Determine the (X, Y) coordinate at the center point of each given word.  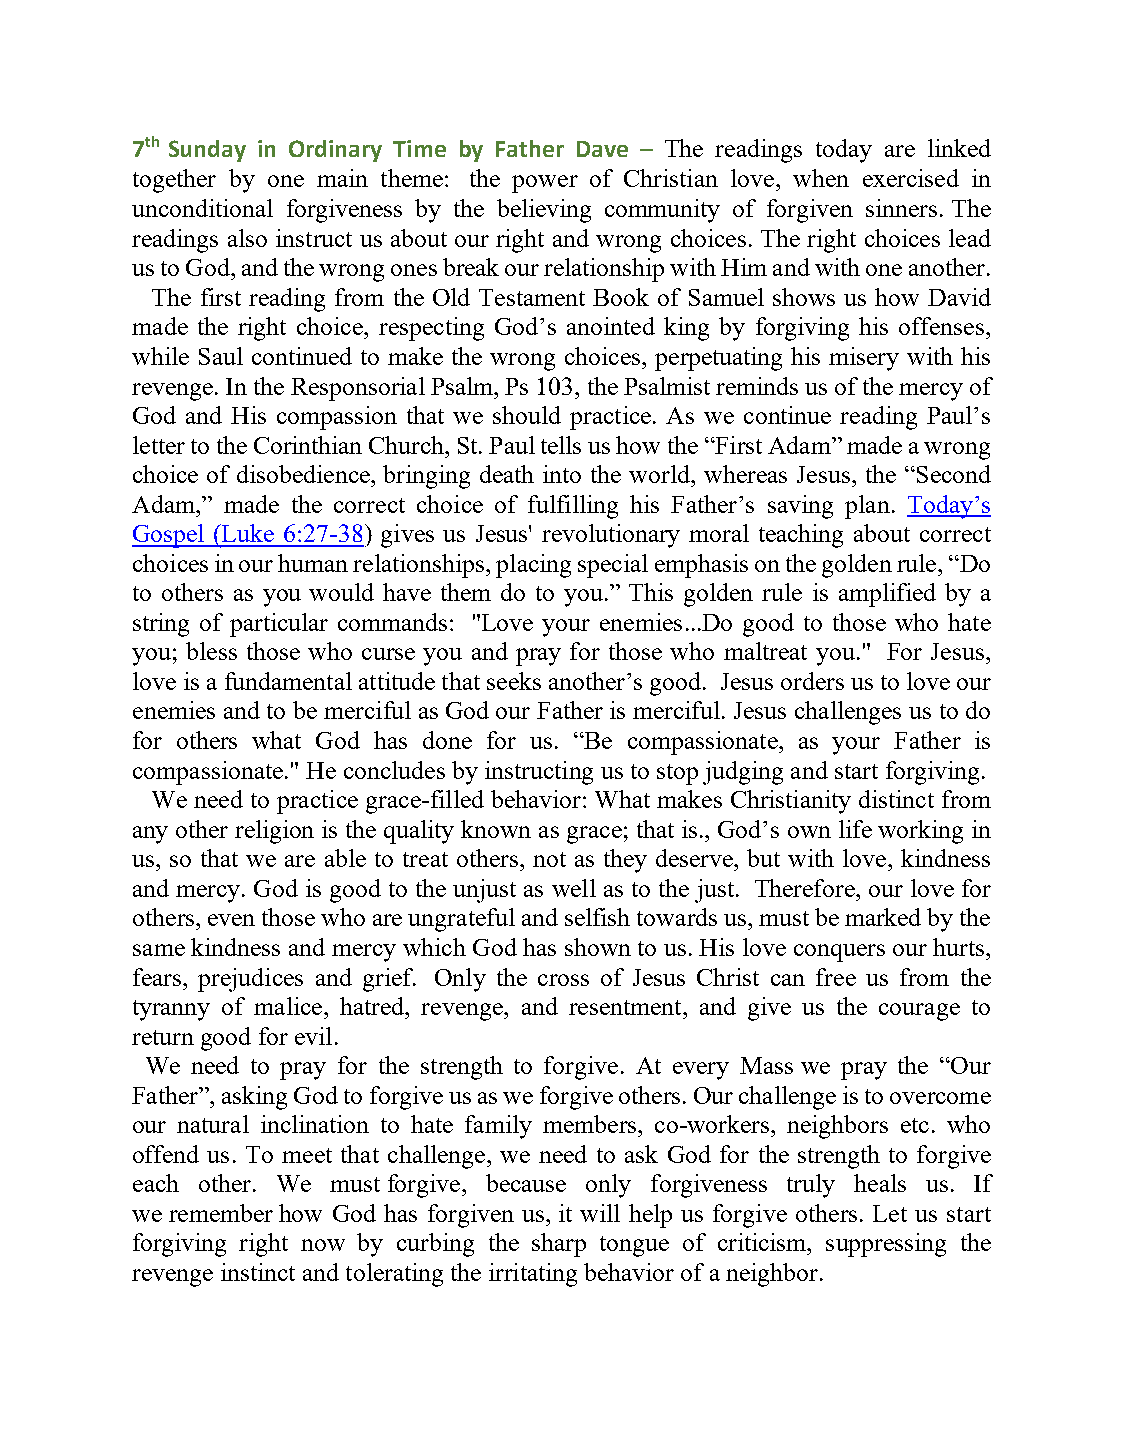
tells (561, 445)
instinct (258, 1272)
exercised (911, 178)
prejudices (250, 980)
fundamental (288, 681)
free (836, 977)
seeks (514, 681)
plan (867, 507)
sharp (559, 1245)
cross (563, 980)
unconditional (202, 208)
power (545, 184)
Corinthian (308, 445)
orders (812, 681)
